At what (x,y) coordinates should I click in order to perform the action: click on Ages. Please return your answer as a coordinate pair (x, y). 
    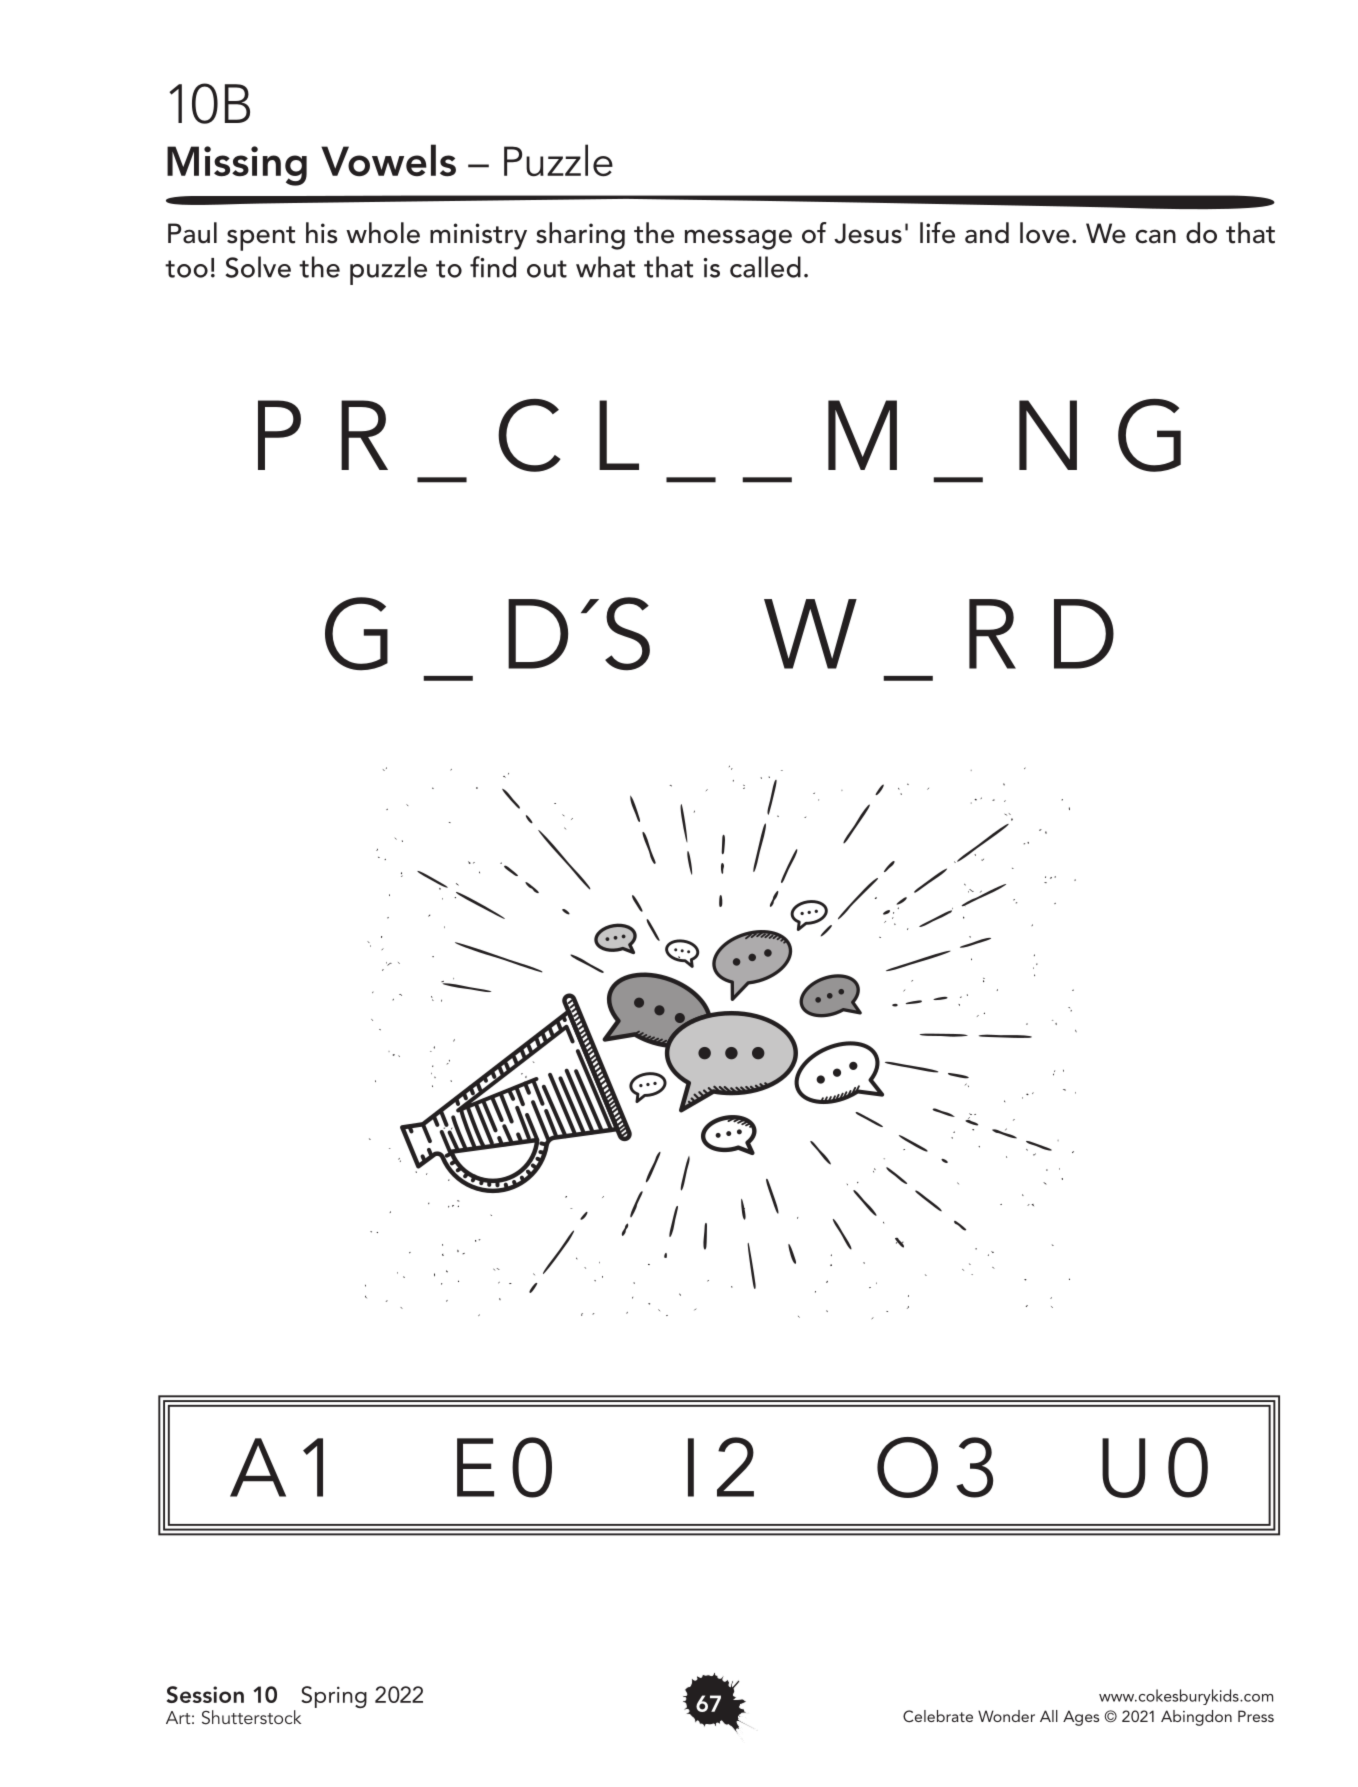
    Looking at the image, I should click on (1081, 1718).
